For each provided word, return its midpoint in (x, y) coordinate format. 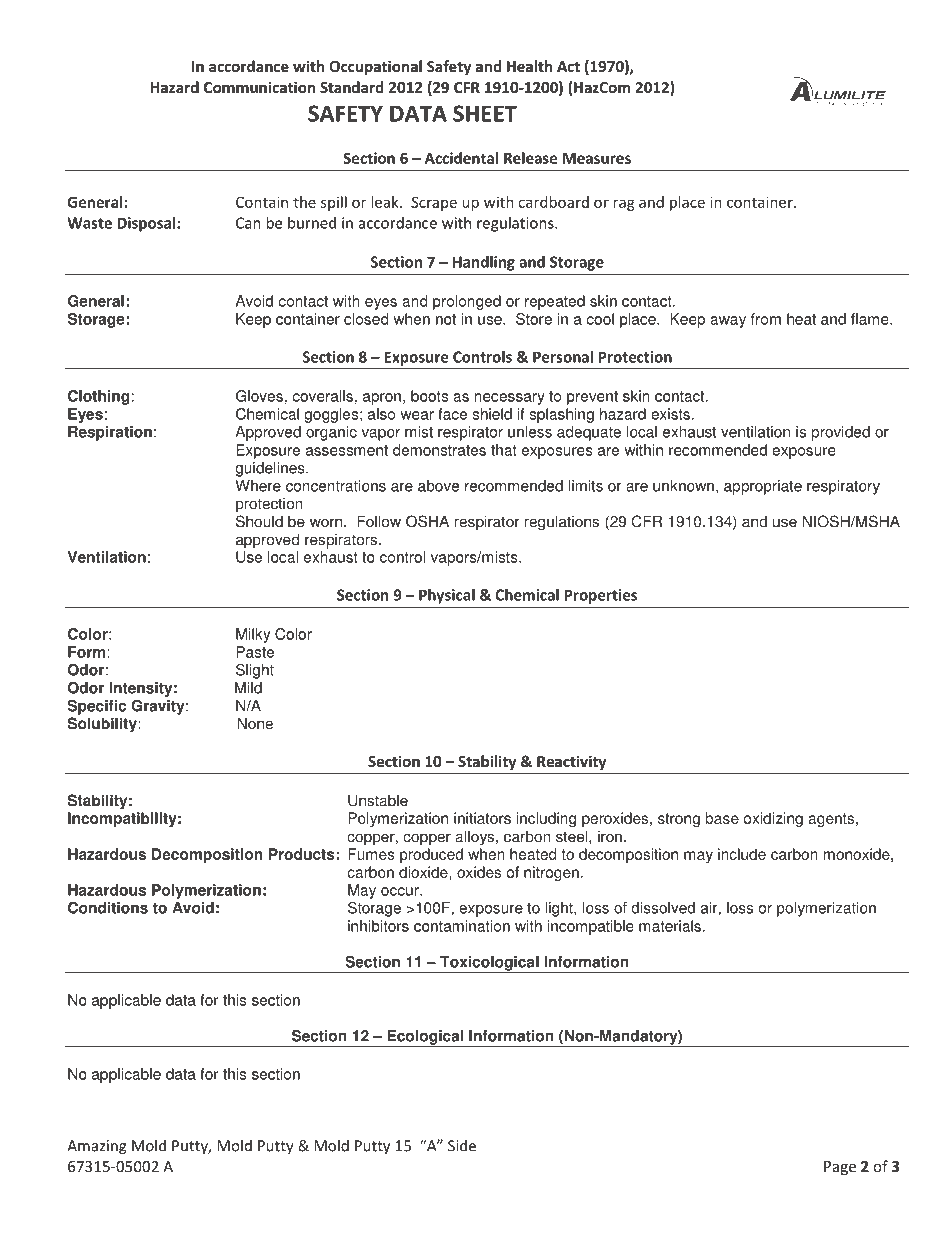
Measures (597, 158)
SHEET (485, 113)
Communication (259, 87)
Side (462, 1145)
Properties (601, 596)
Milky (253, 635)
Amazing (97, 1147)
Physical (447, 596)
